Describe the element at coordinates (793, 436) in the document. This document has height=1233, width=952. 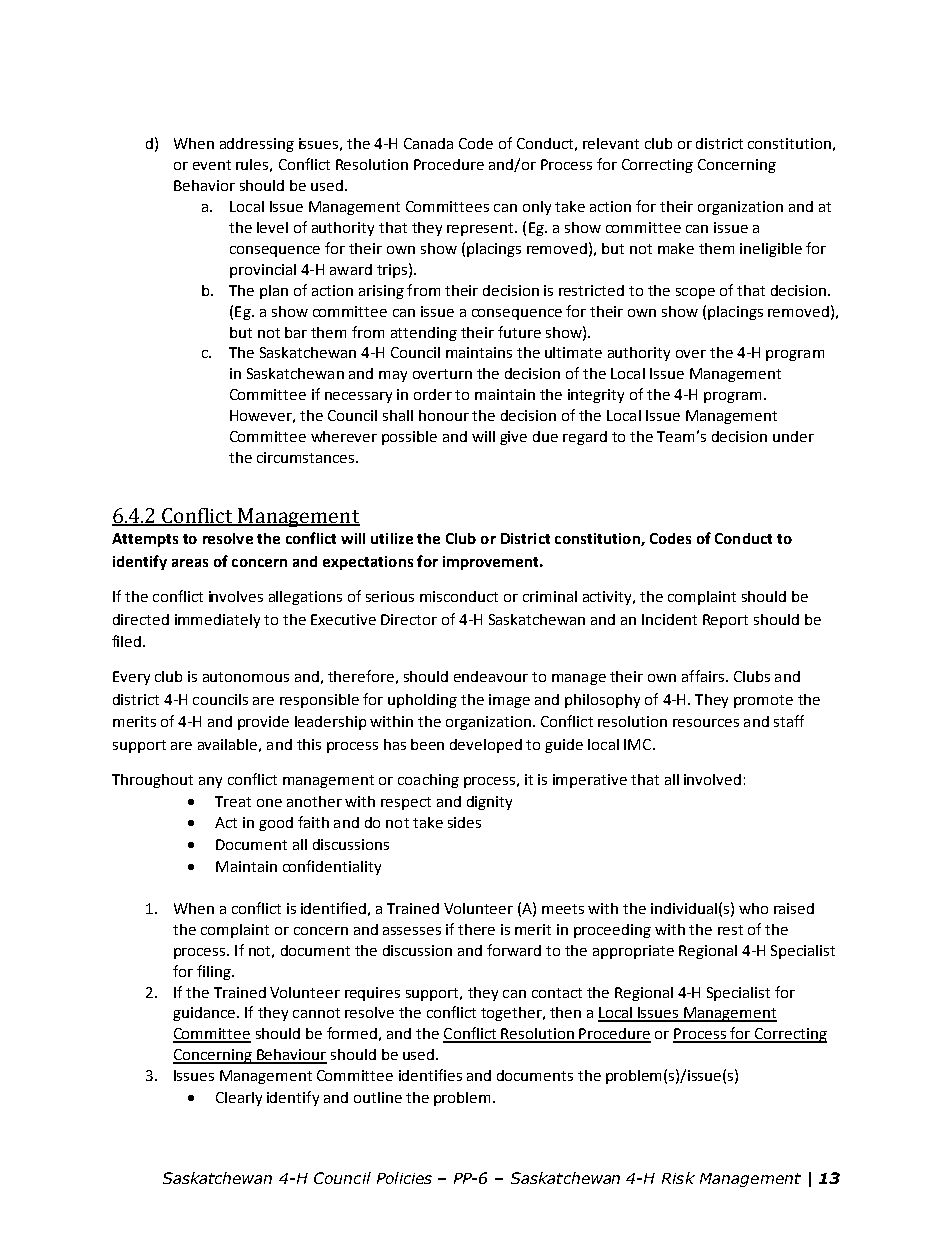
I see `under` at that location.
